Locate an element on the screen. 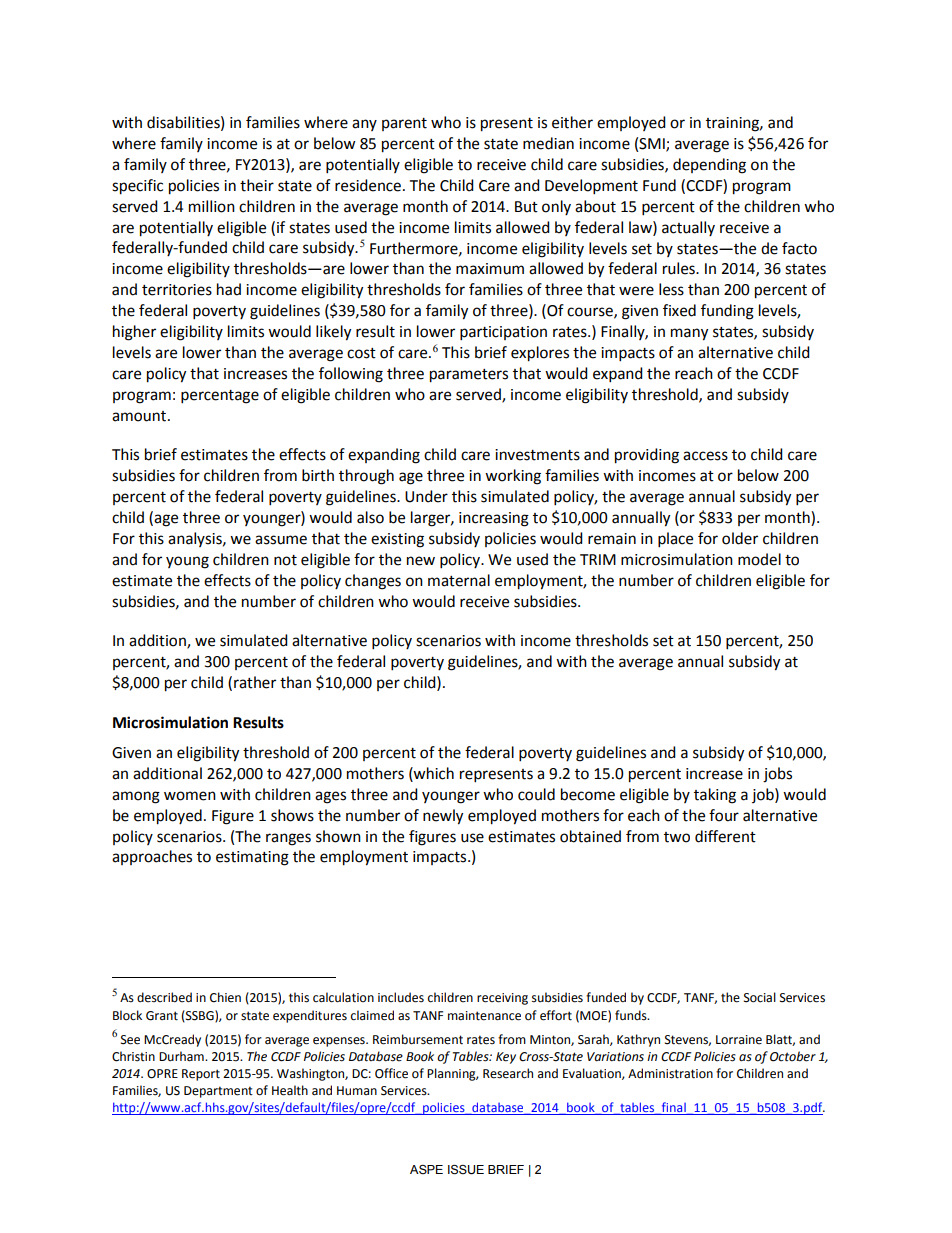 The height and width of the screenshot is (1233, 952). parent is located at coordinates (404, 124).
